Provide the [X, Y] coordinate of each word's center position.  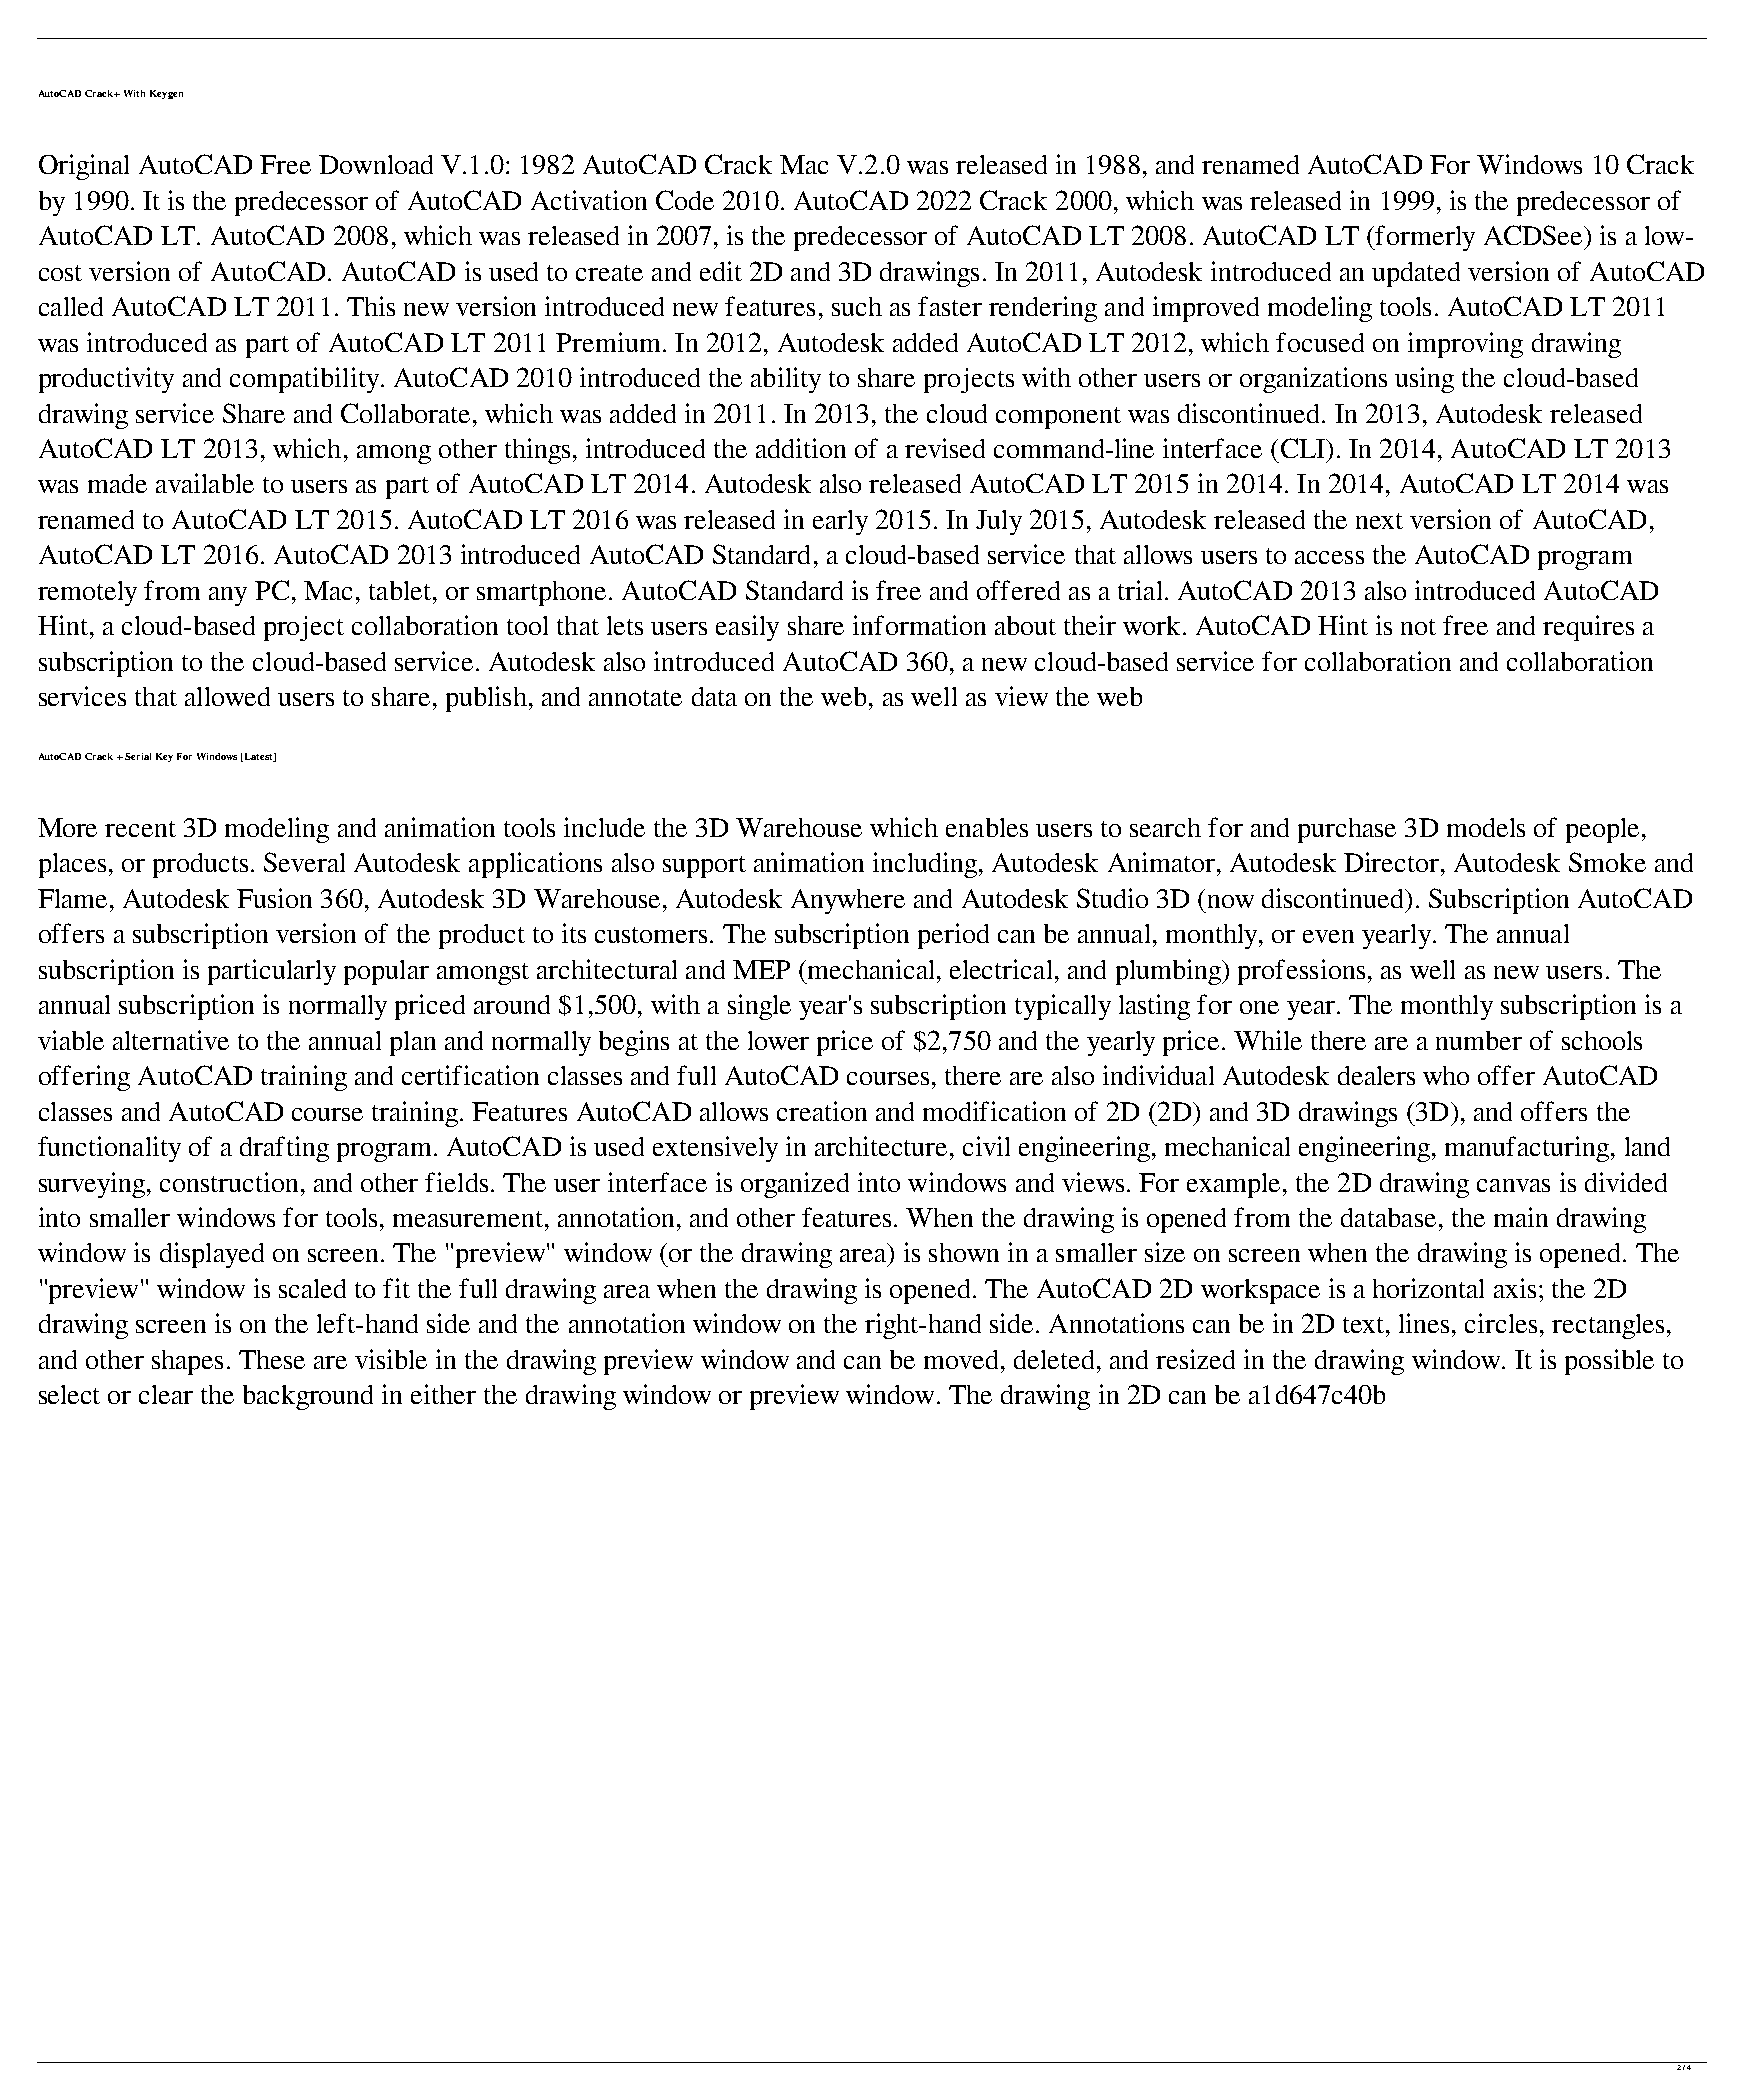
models [1486, 827]
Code [685, 200]
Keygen [166, 94]
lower [778, 1040]
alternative [171, 1040]
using [1424, 380]
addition [801, 448]
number [1479, 1040]
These [272, 1359]
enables [987, 827]
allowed [227, 696]
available [205, 483]
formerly [1424, 238]
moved [963, 1359]
